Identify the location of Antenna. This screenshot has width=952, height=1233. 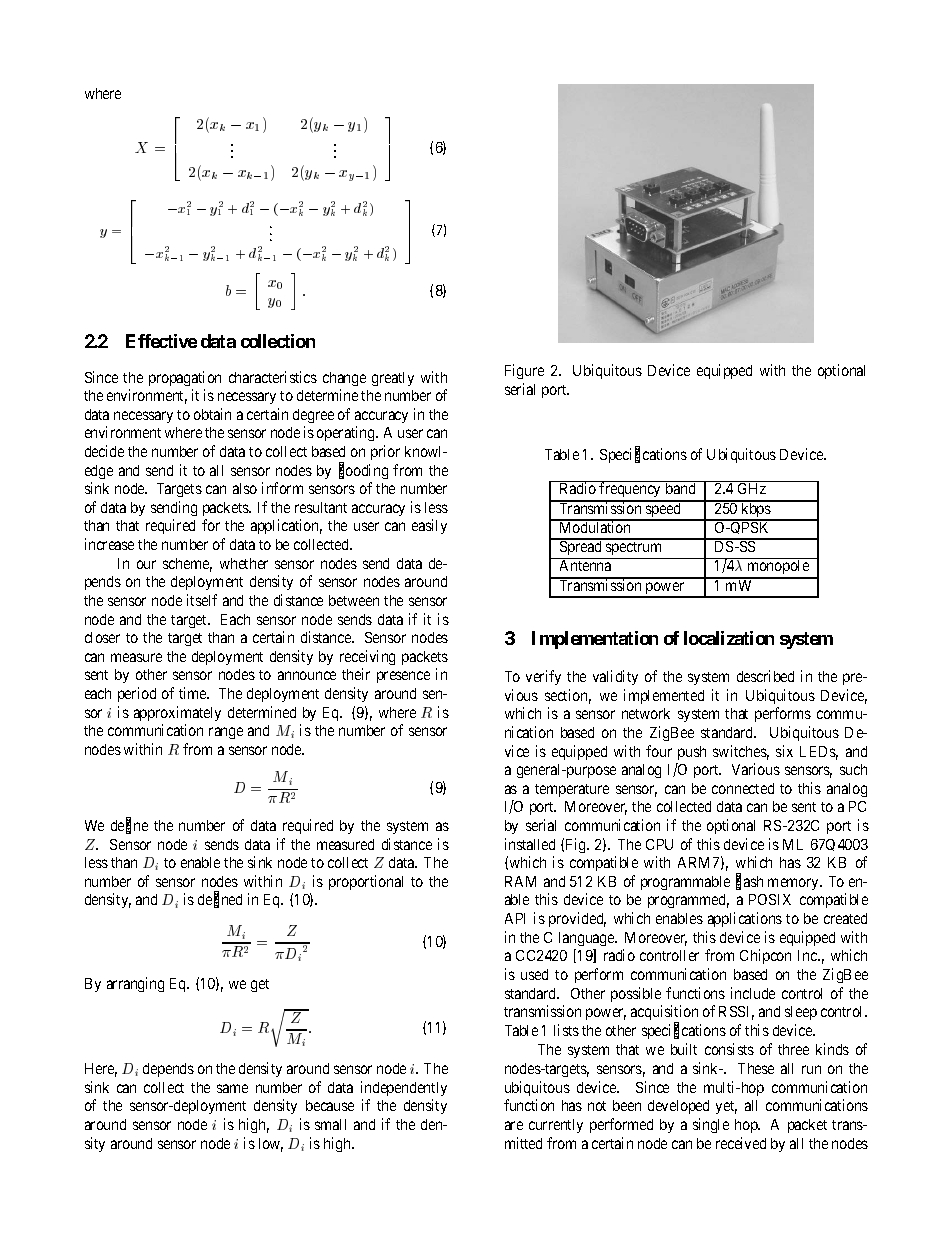
(585, 565).
